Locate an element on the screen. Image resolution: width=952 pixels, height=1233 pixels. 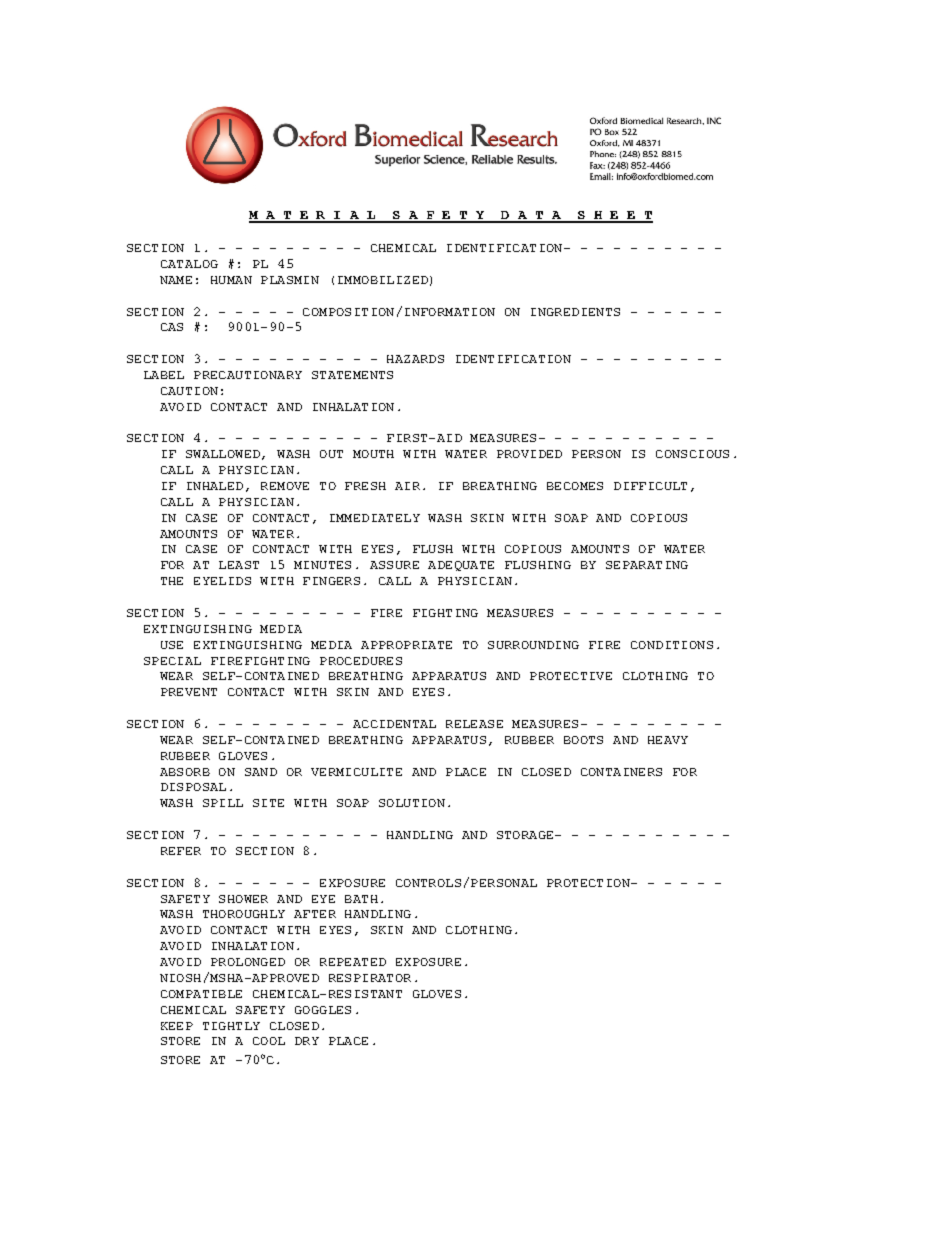
SPECIAL is located at coordinates (172, 661).
